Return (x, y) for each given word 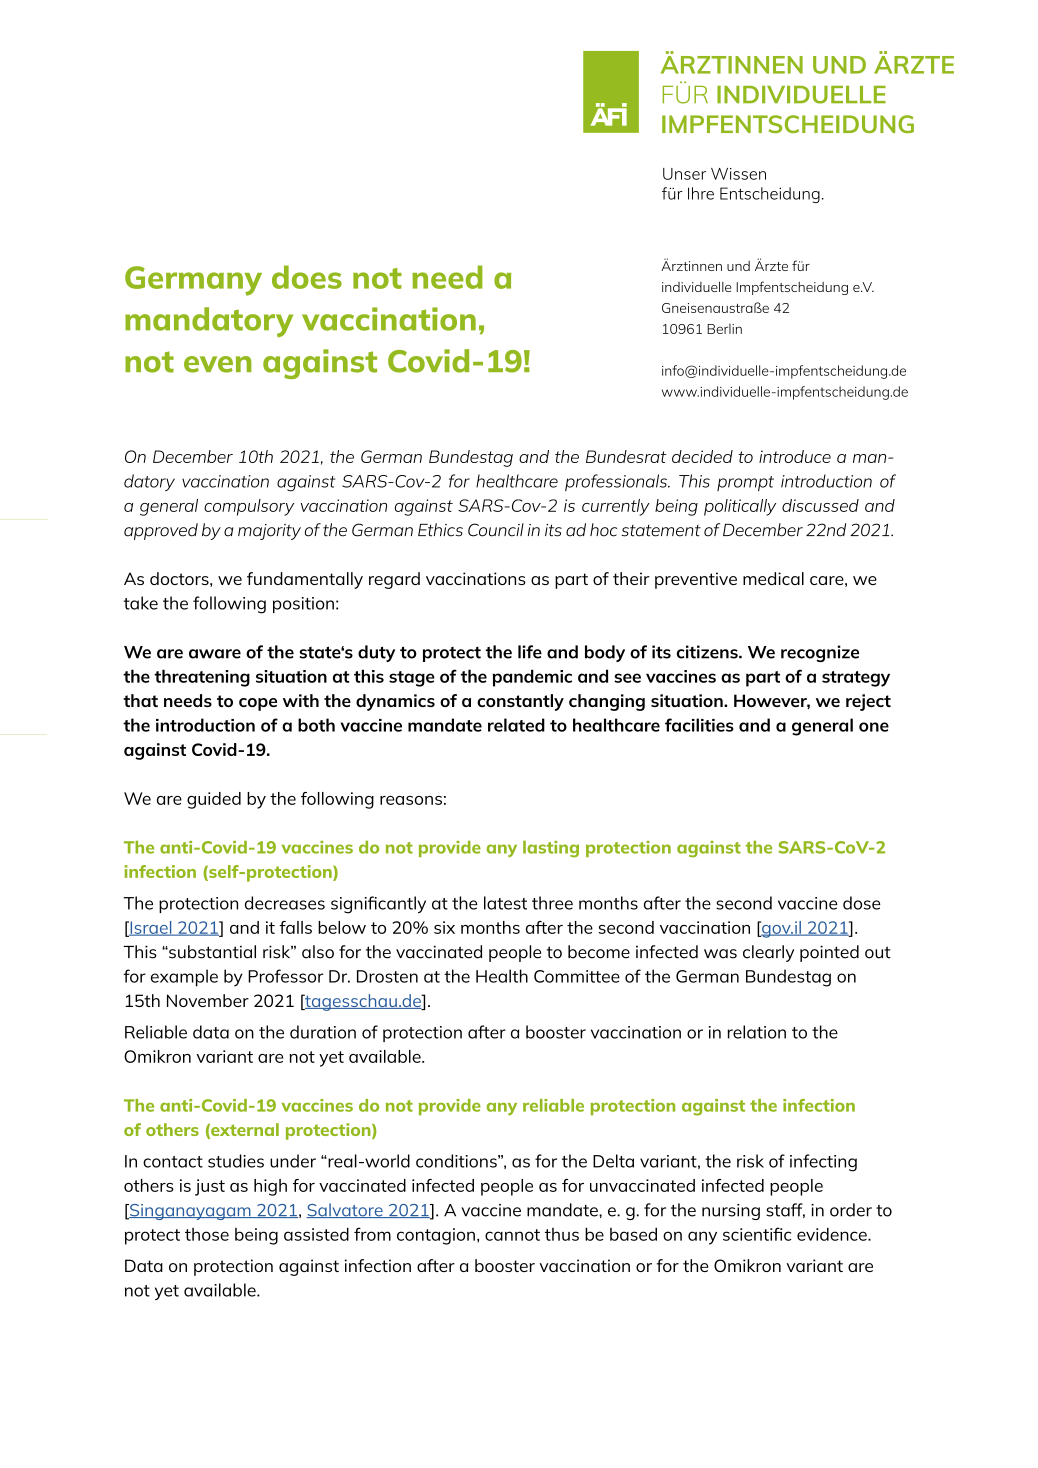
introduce (795, 456)
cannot (512, 1235)
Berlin (724, 329)
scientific (757, 1234)
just (210, 1187)
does (307, 277)
